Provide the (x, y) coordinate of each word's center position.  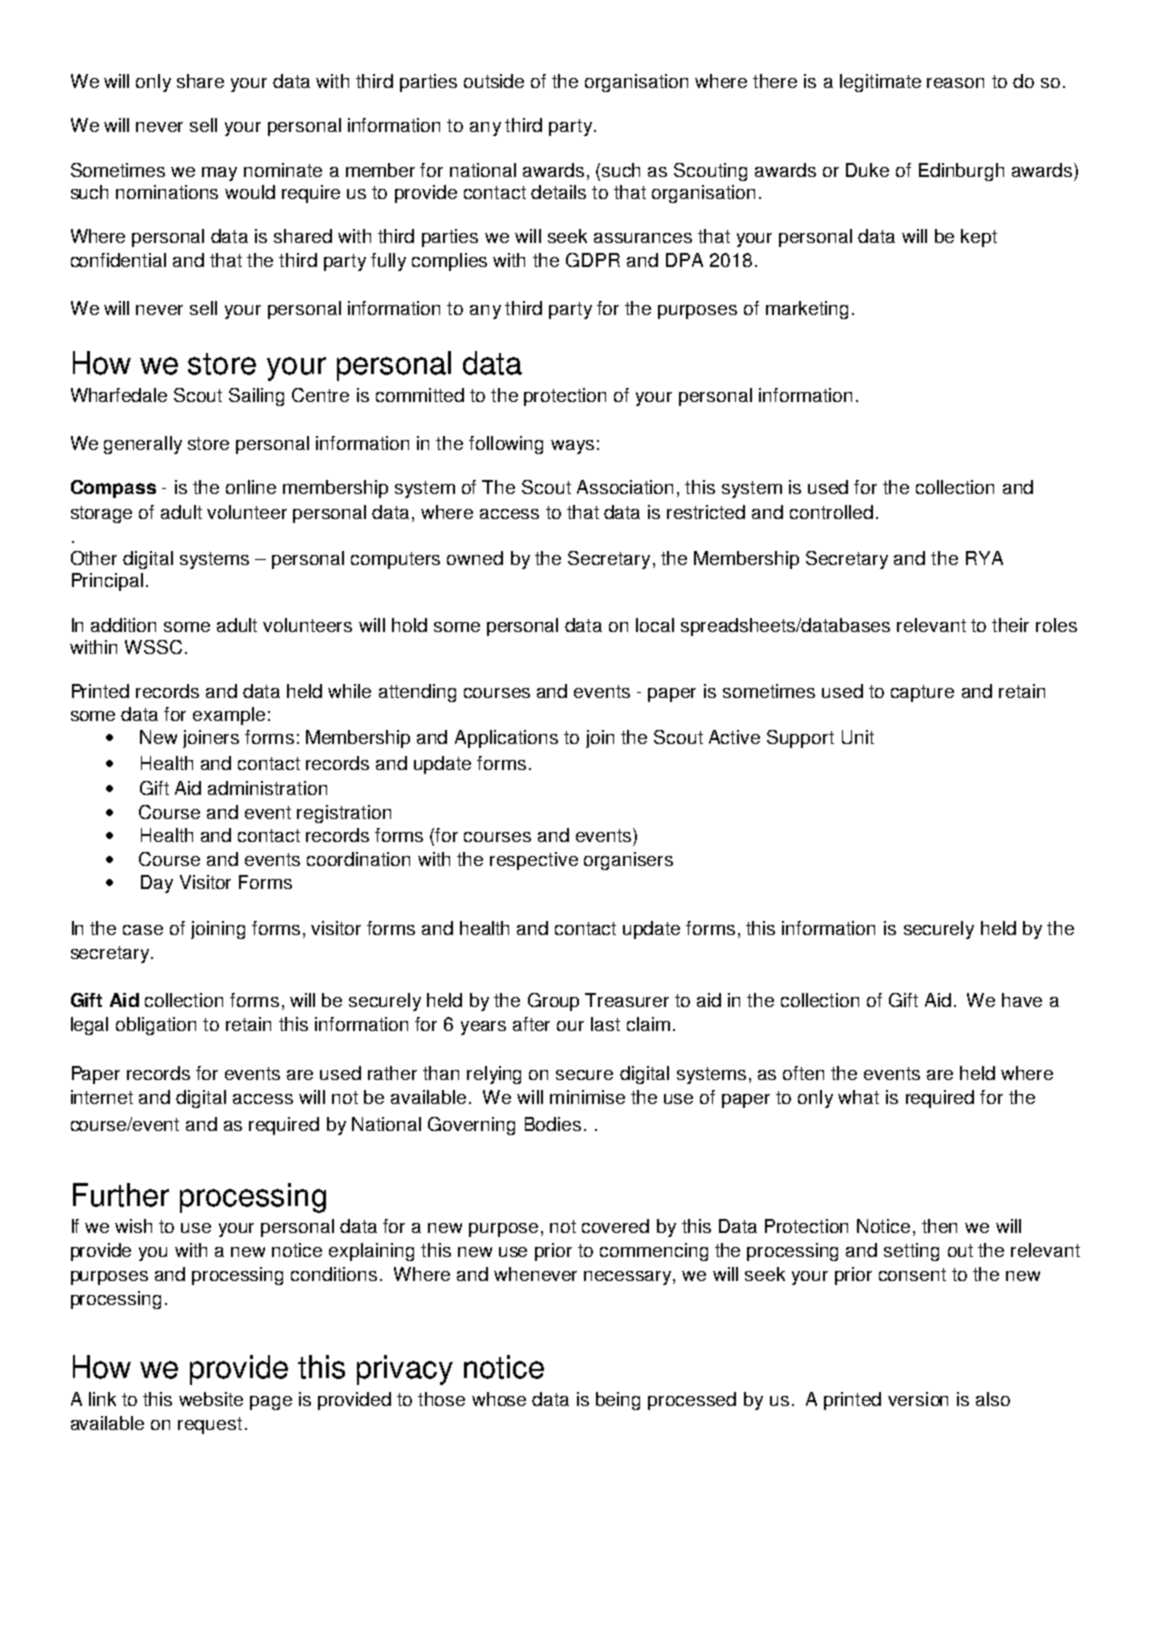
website (211, 1399)
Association (625, 487)
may (219, 174)
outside (494, 81)
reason (955, 83)
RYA (984, 558)
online (251, 487)
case (143, 930)
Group (553, 1002)
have (1022, 1000)
